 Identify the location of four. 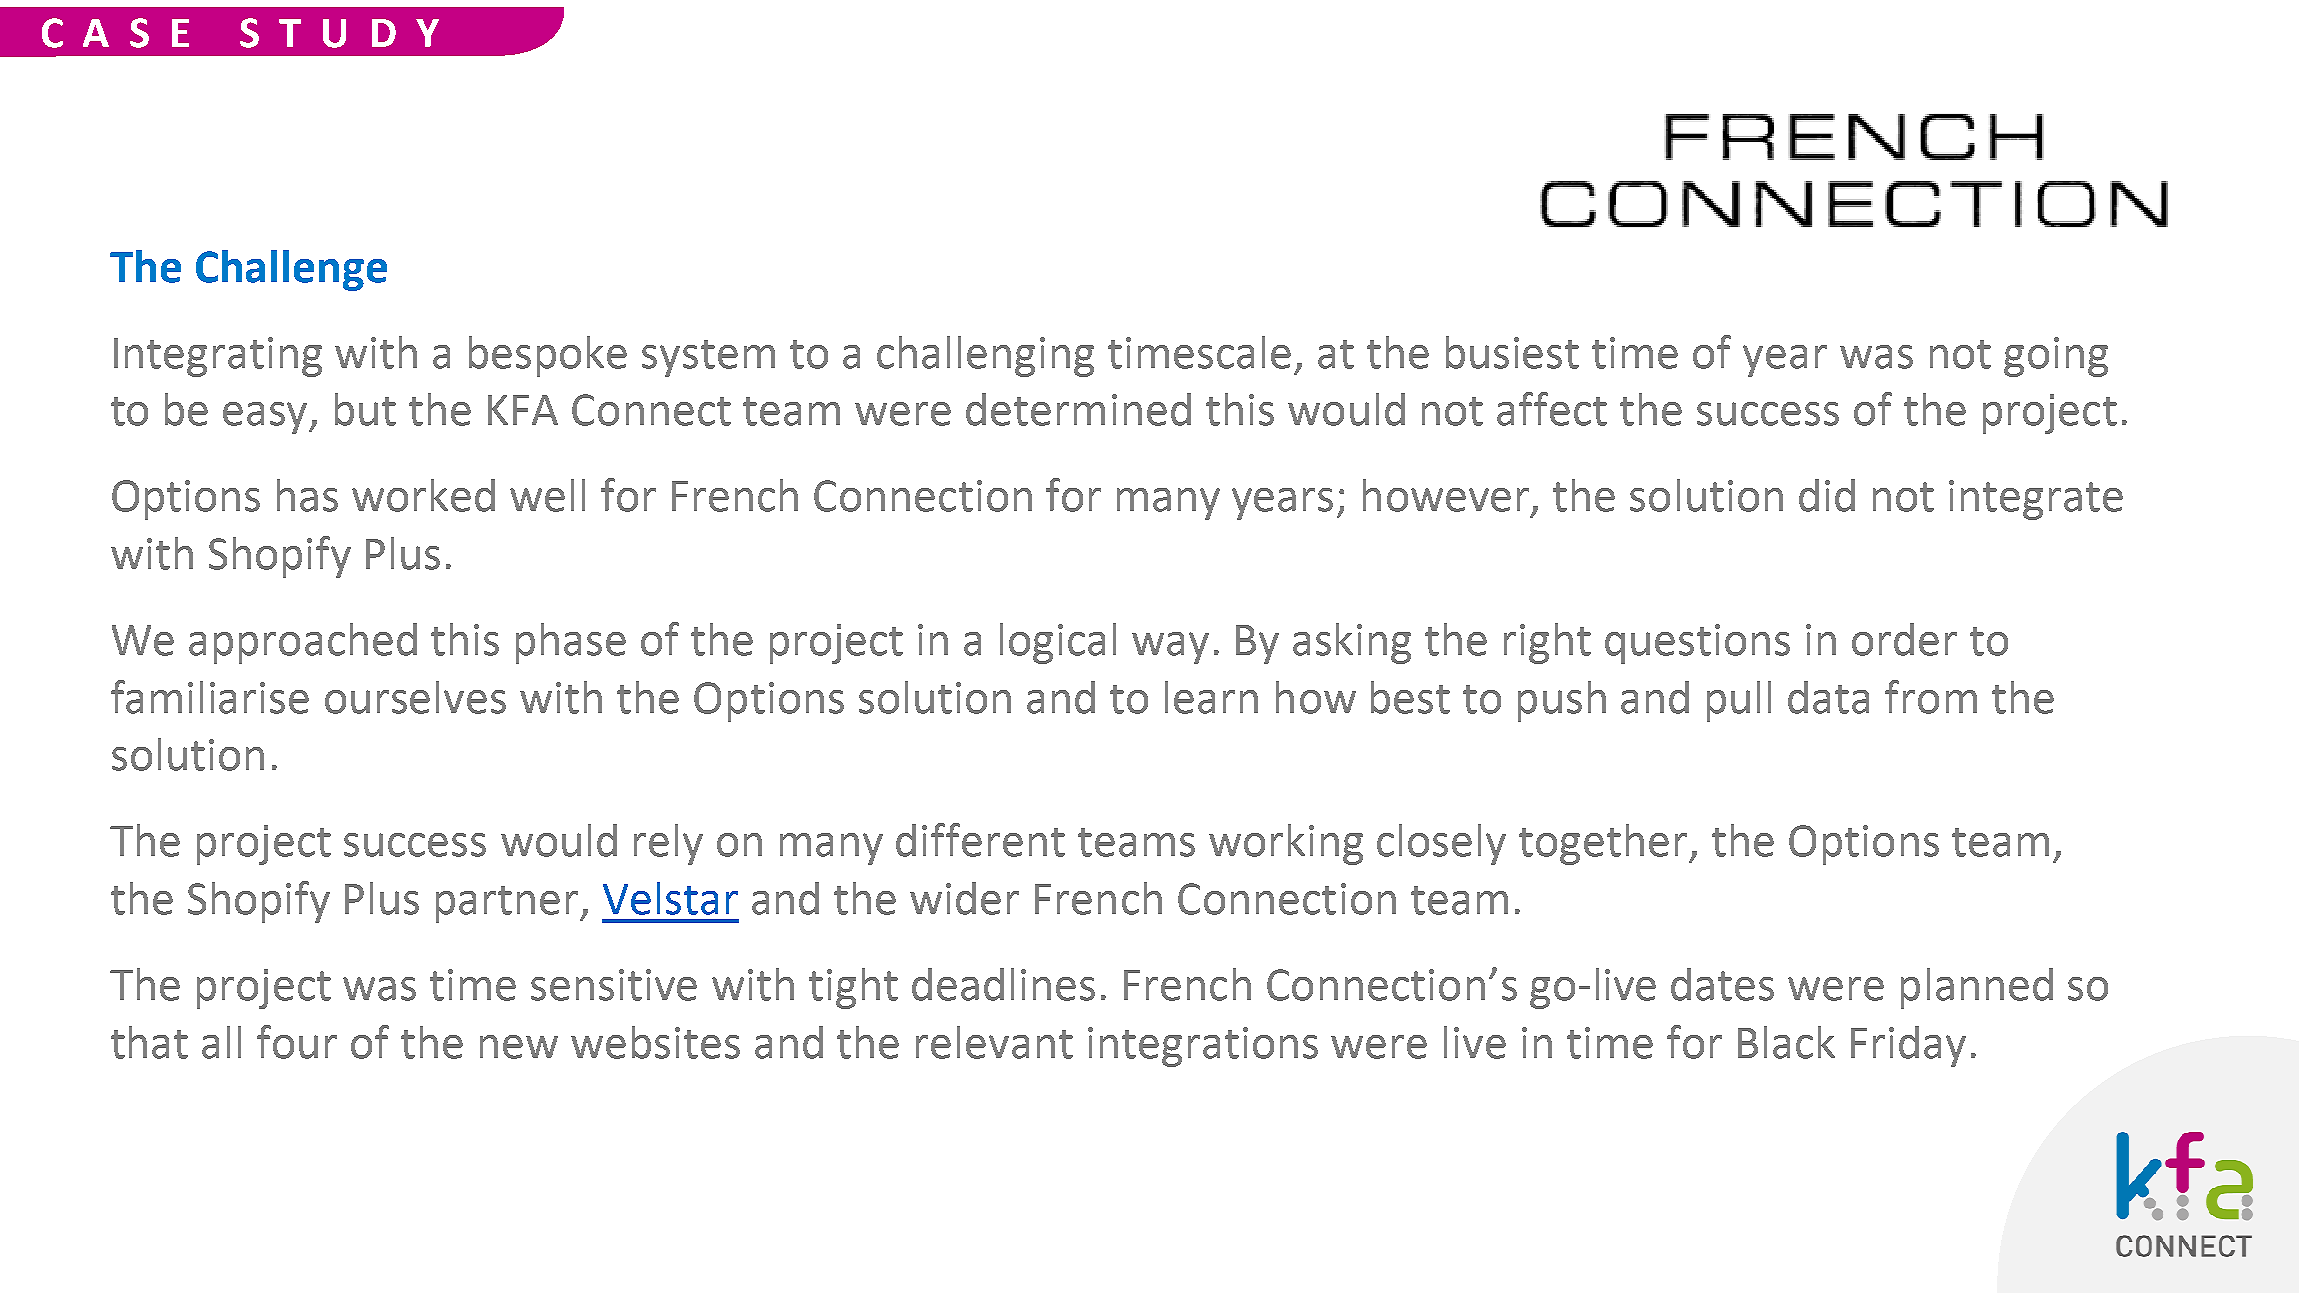
(297, 1042).
